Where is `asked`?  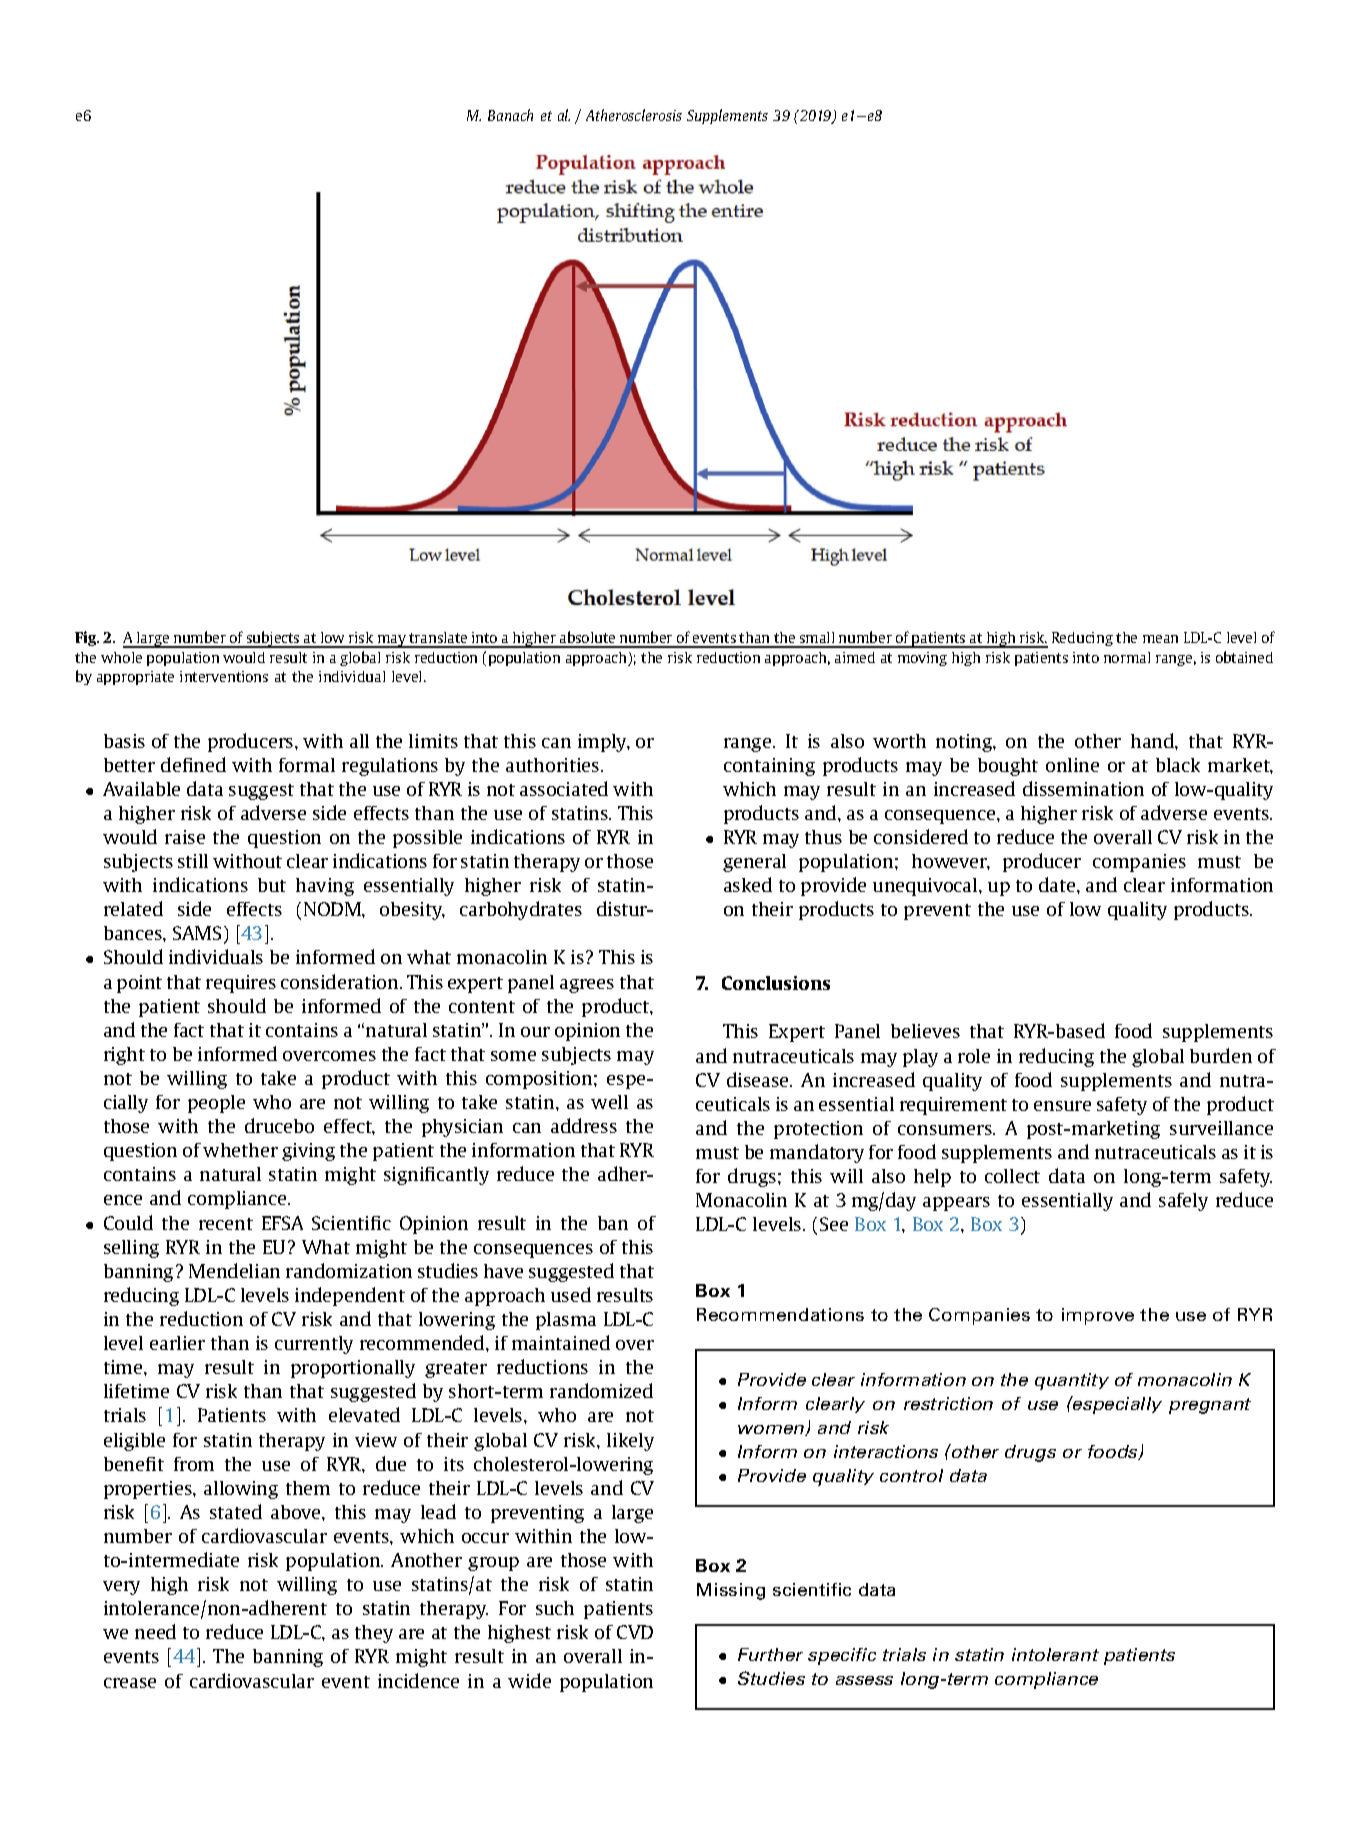
asked is located at coordinates (748, 884).
